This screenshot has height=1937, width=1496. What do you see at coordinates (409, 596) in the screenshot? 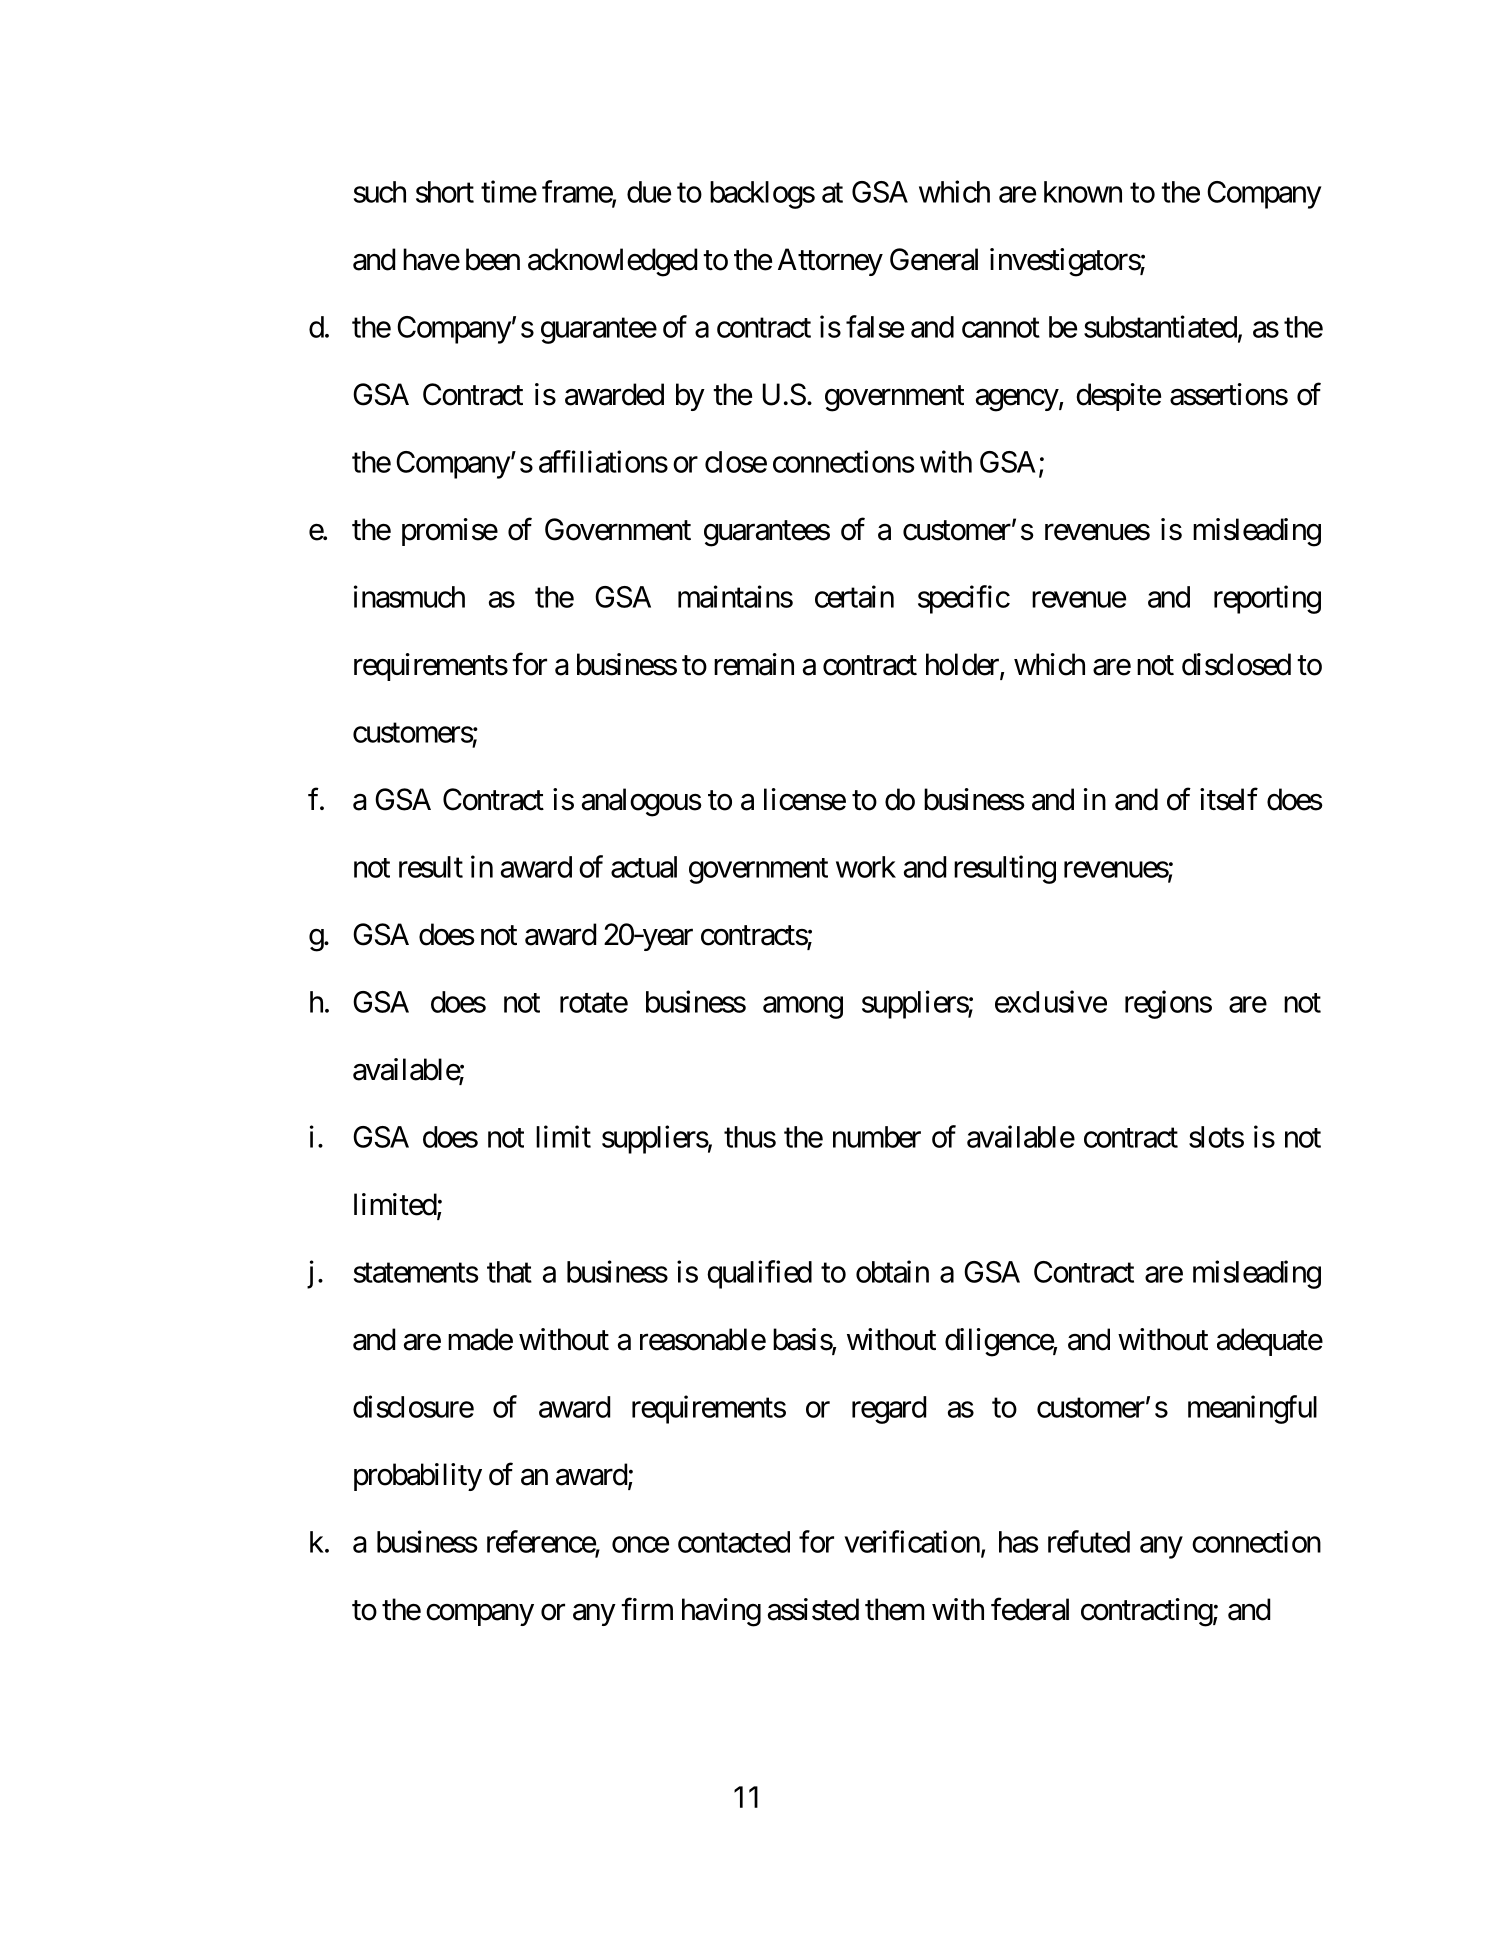
I see `inasmuch` at bounding box center [409, 596].
